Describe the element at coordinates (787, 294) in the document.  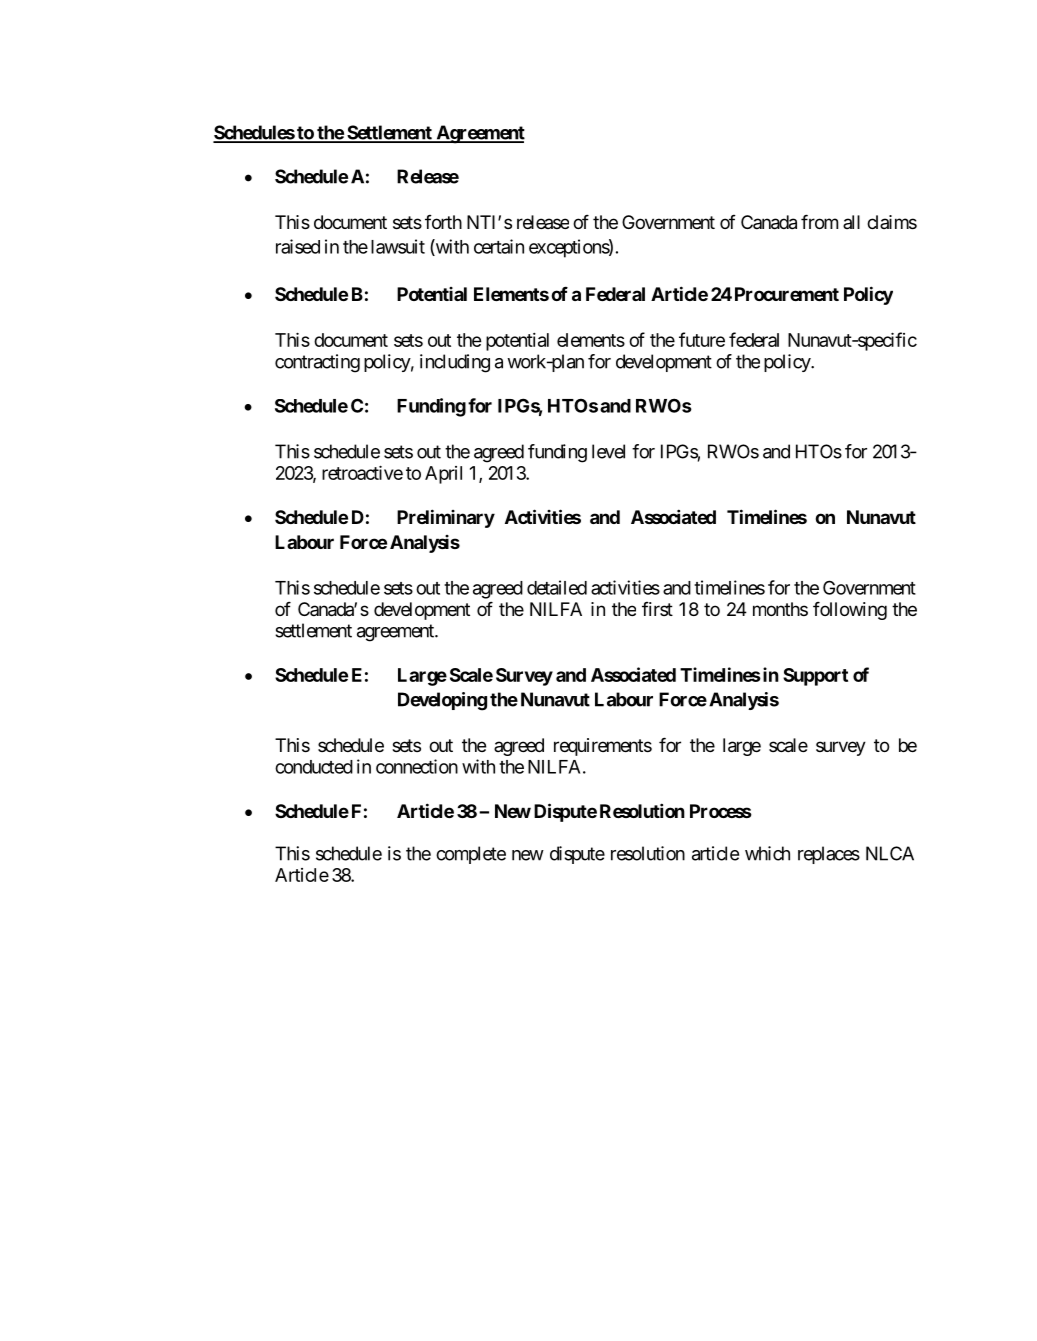
I see `Procurement` at that location.
